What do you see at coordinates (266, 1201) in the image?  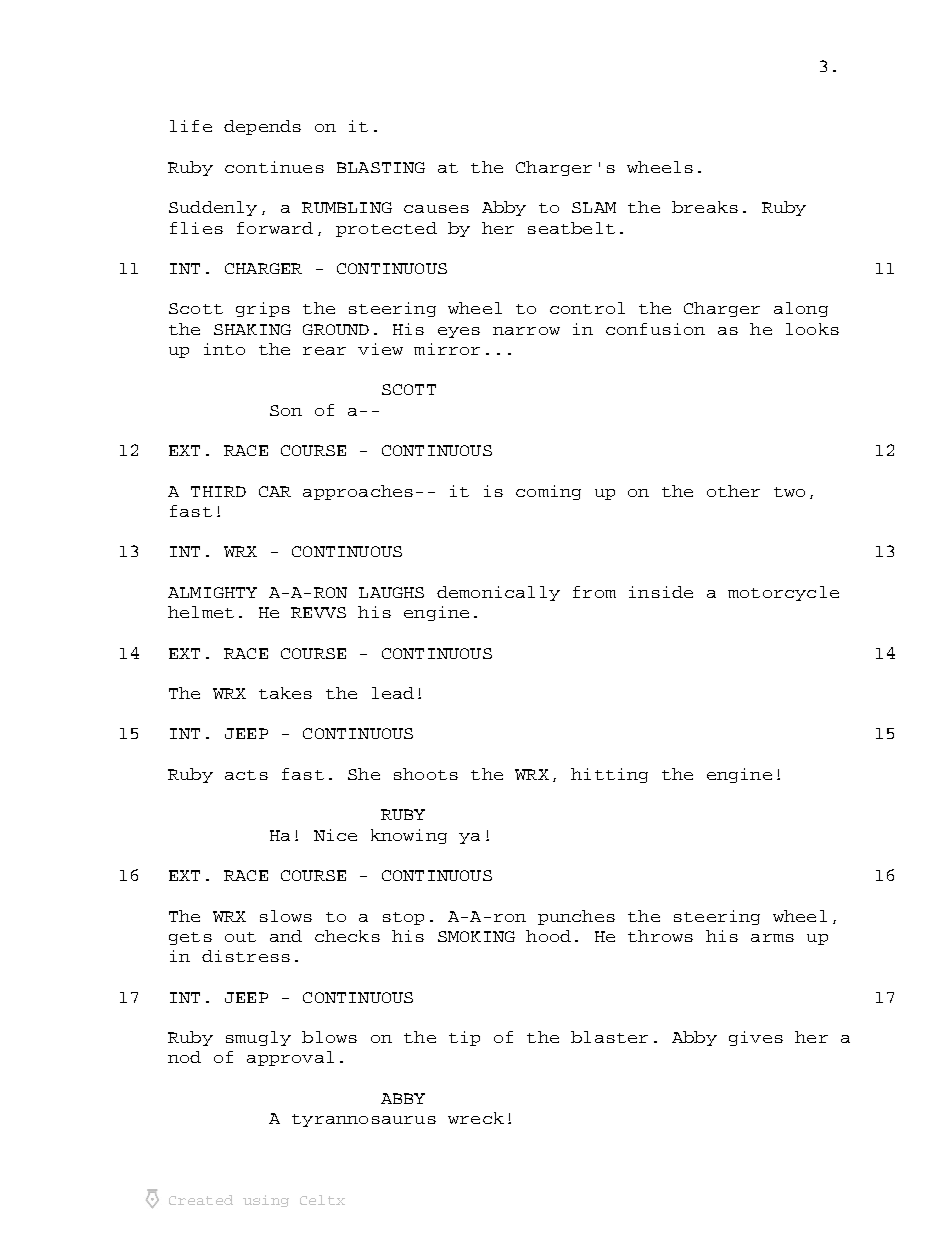 I see `using` at bounding box center [266, 1201].
